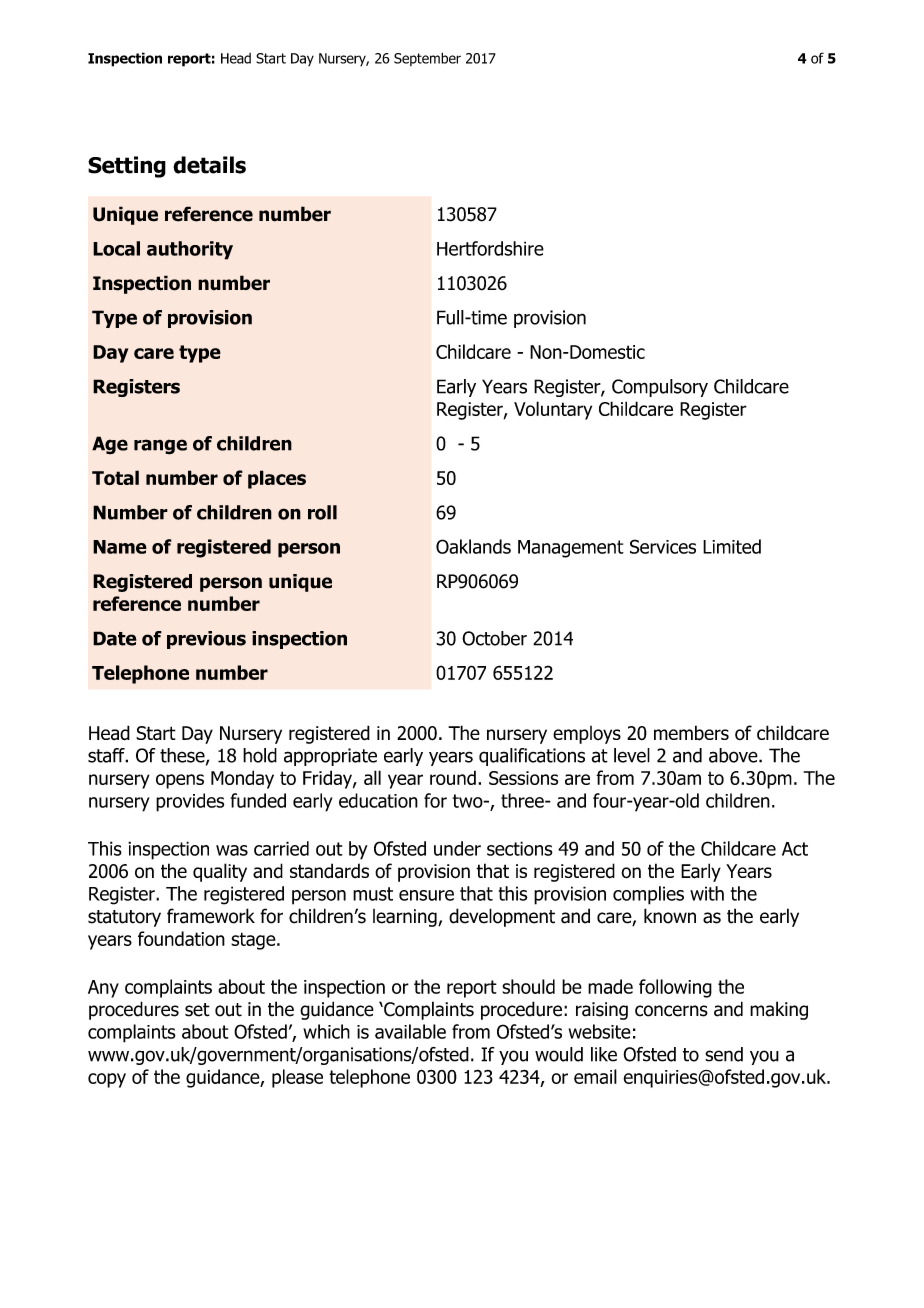 This screenshot has height=1308, width=924. What do you see at coordinates (427, 59) in the screenshot?
I see `September` at bounding box center [427, 59].
